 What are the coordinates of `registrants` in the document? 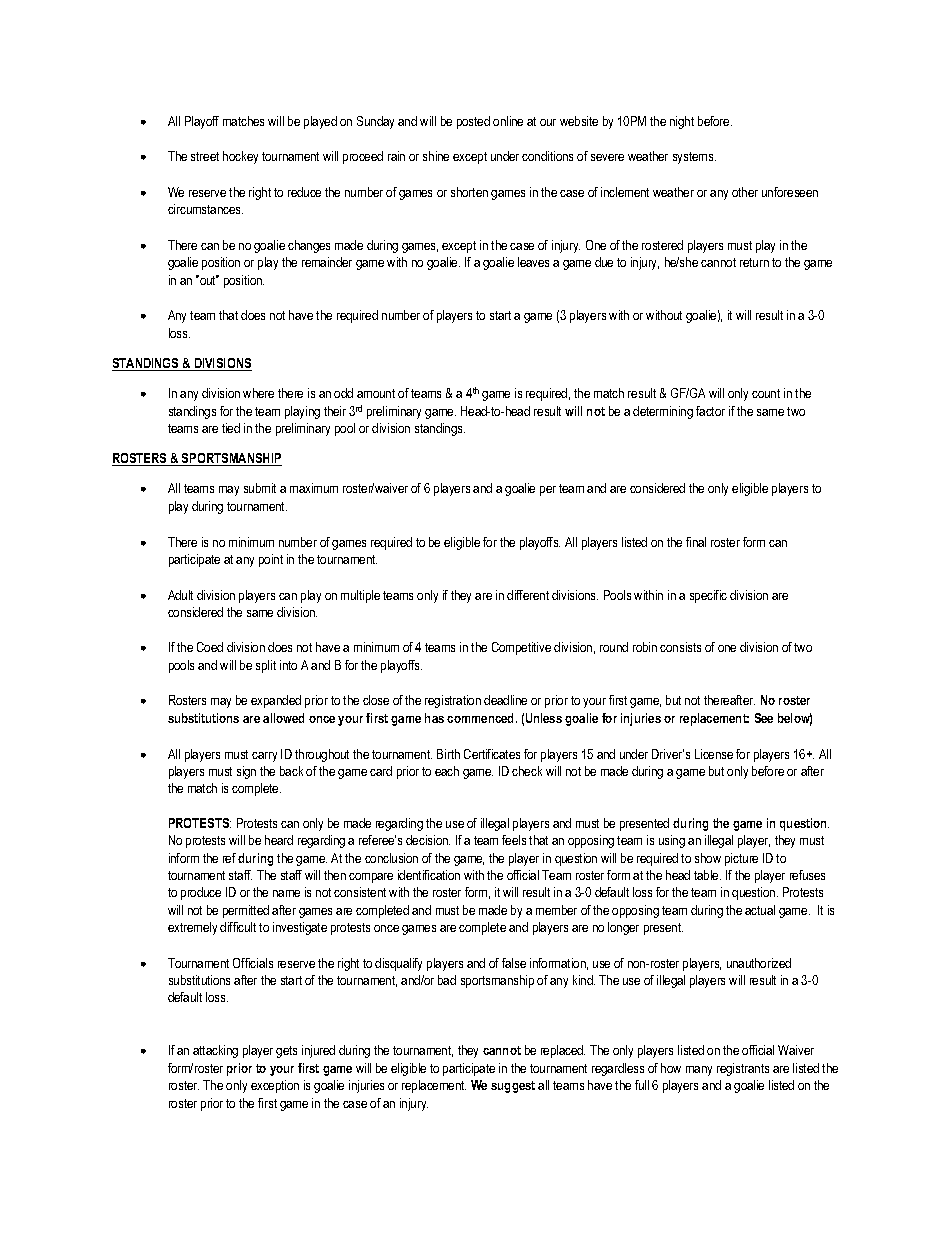 It's located at (743, 1069).
